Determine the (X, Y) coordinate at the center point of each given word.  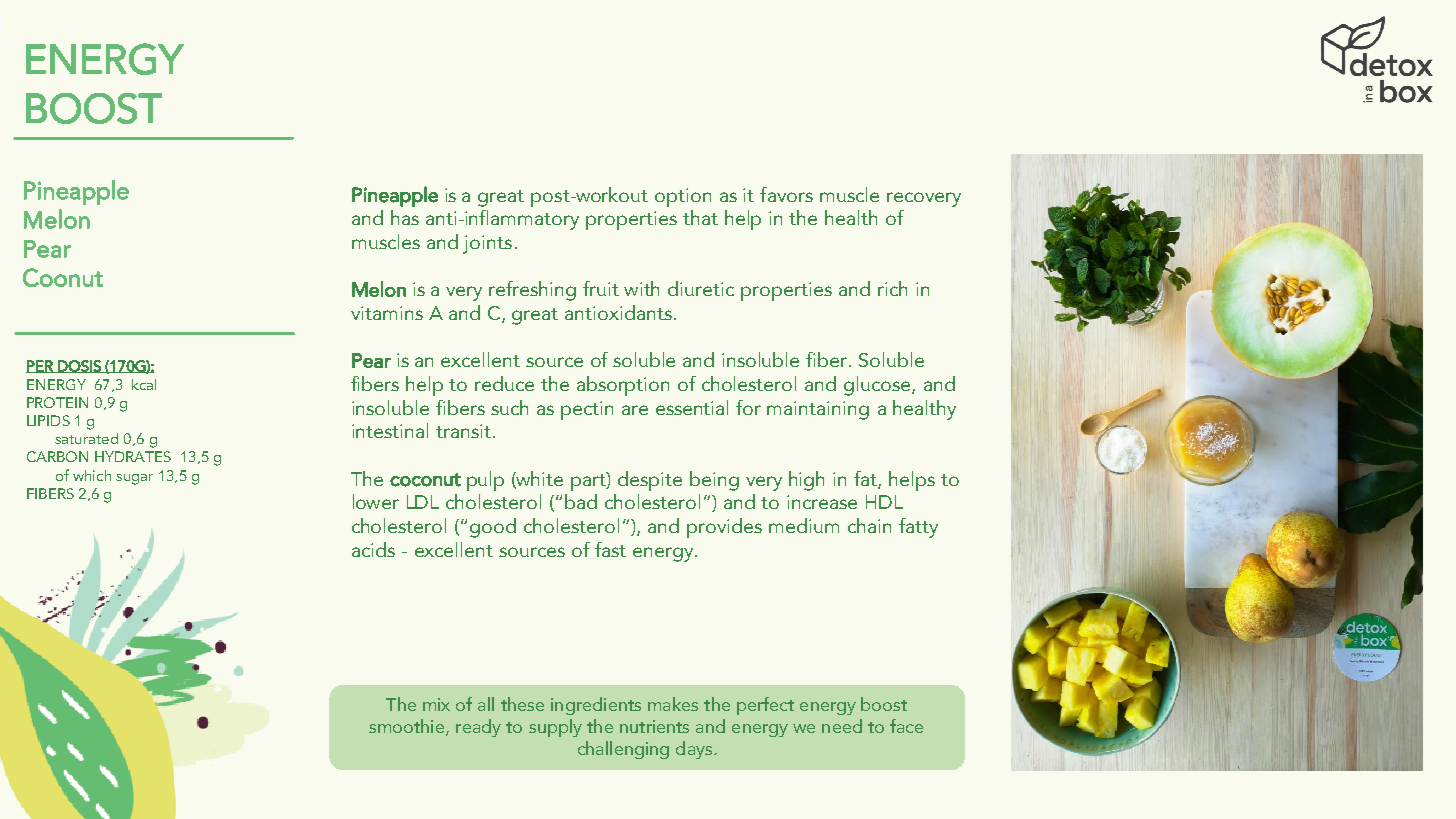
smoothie (408, 727)
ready (478, 728)
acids (373, 549)
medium (804, 525)
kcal (144, 384)
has (405, 217)
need (842, 726)
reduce (504, 383)
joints (487, 244)
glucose (878, 386)
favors (786, 194)
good (493, 528)
